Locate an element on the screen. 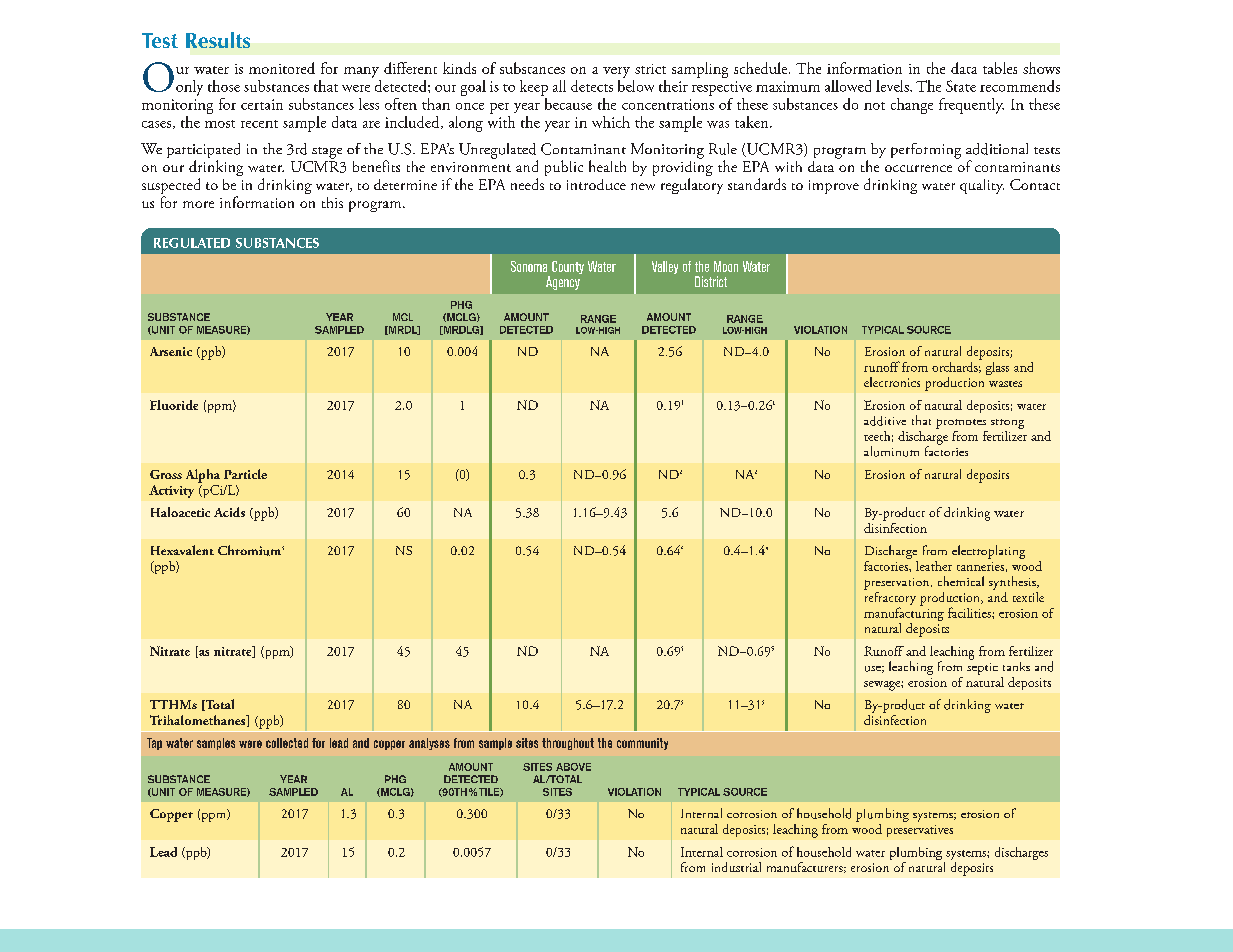 The image size is (1233, 952). glass is located at coordinates (997, 368).
